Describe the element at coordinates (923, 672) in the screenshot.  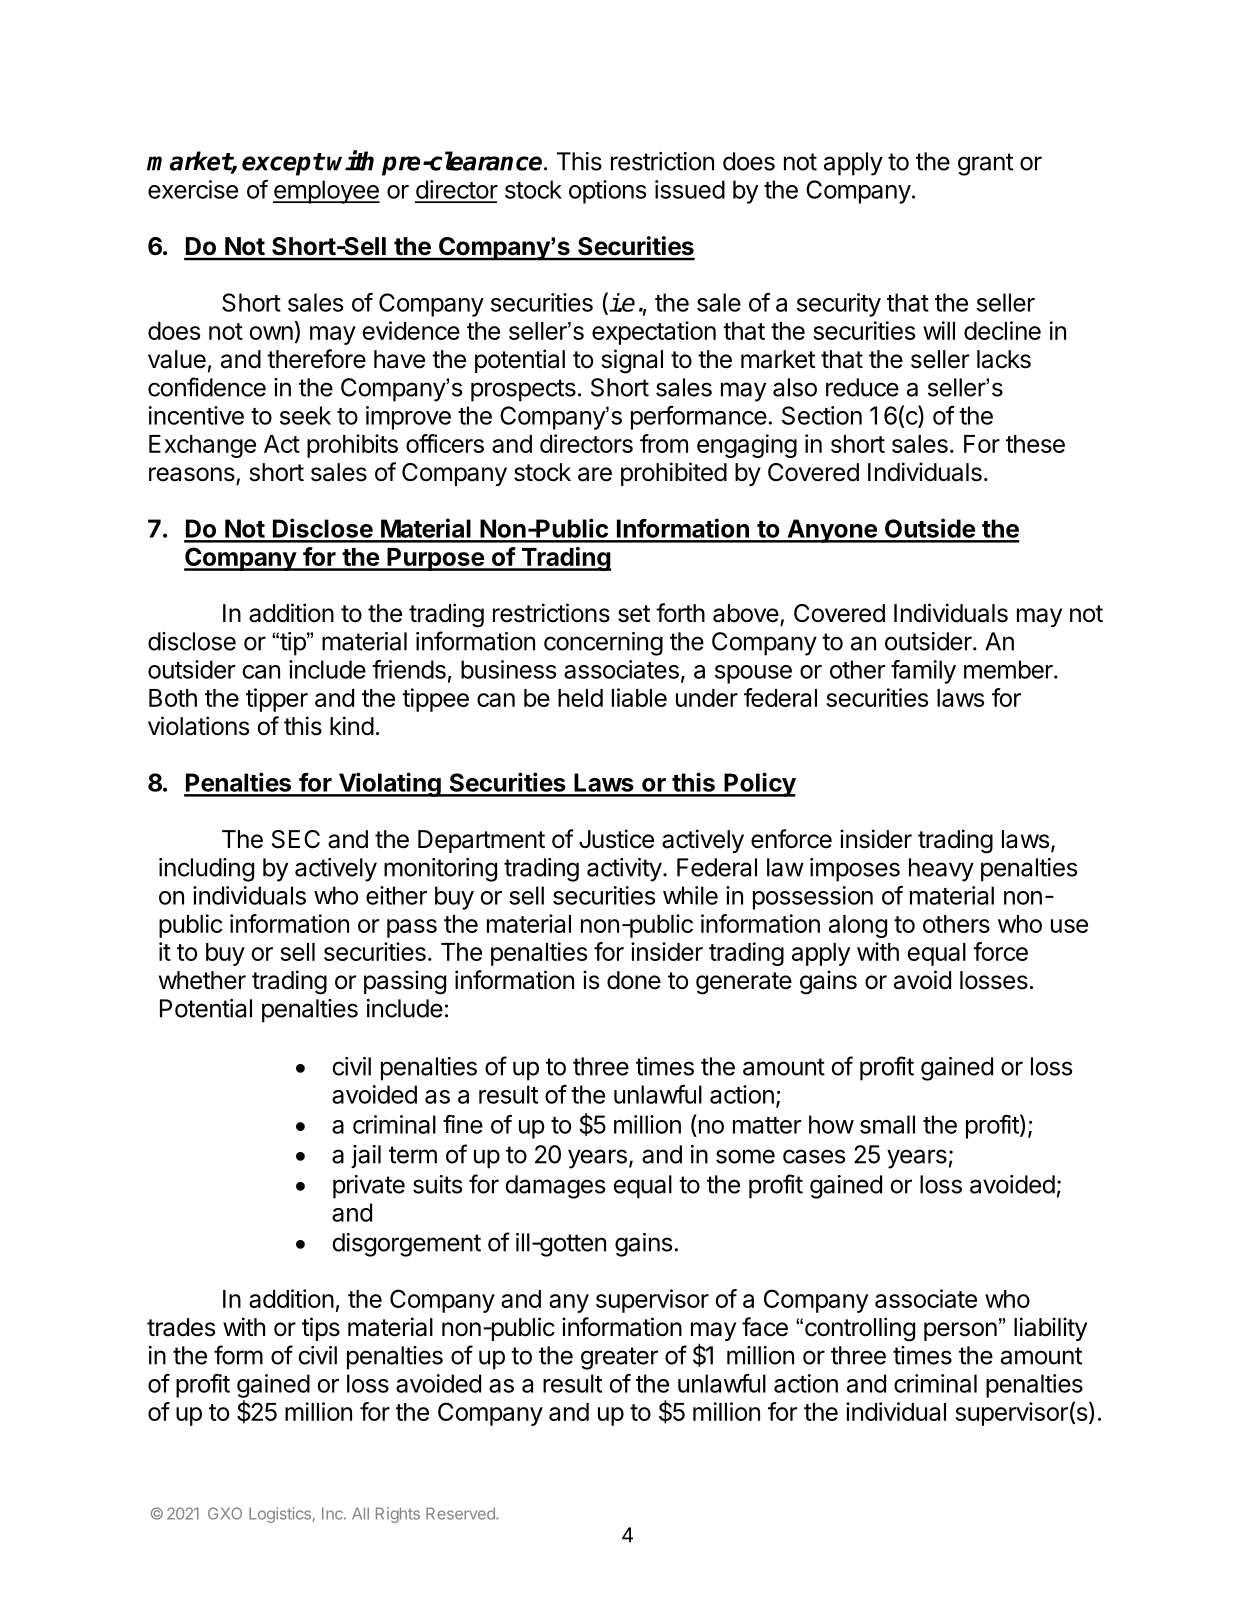
I see `family` at that location.
